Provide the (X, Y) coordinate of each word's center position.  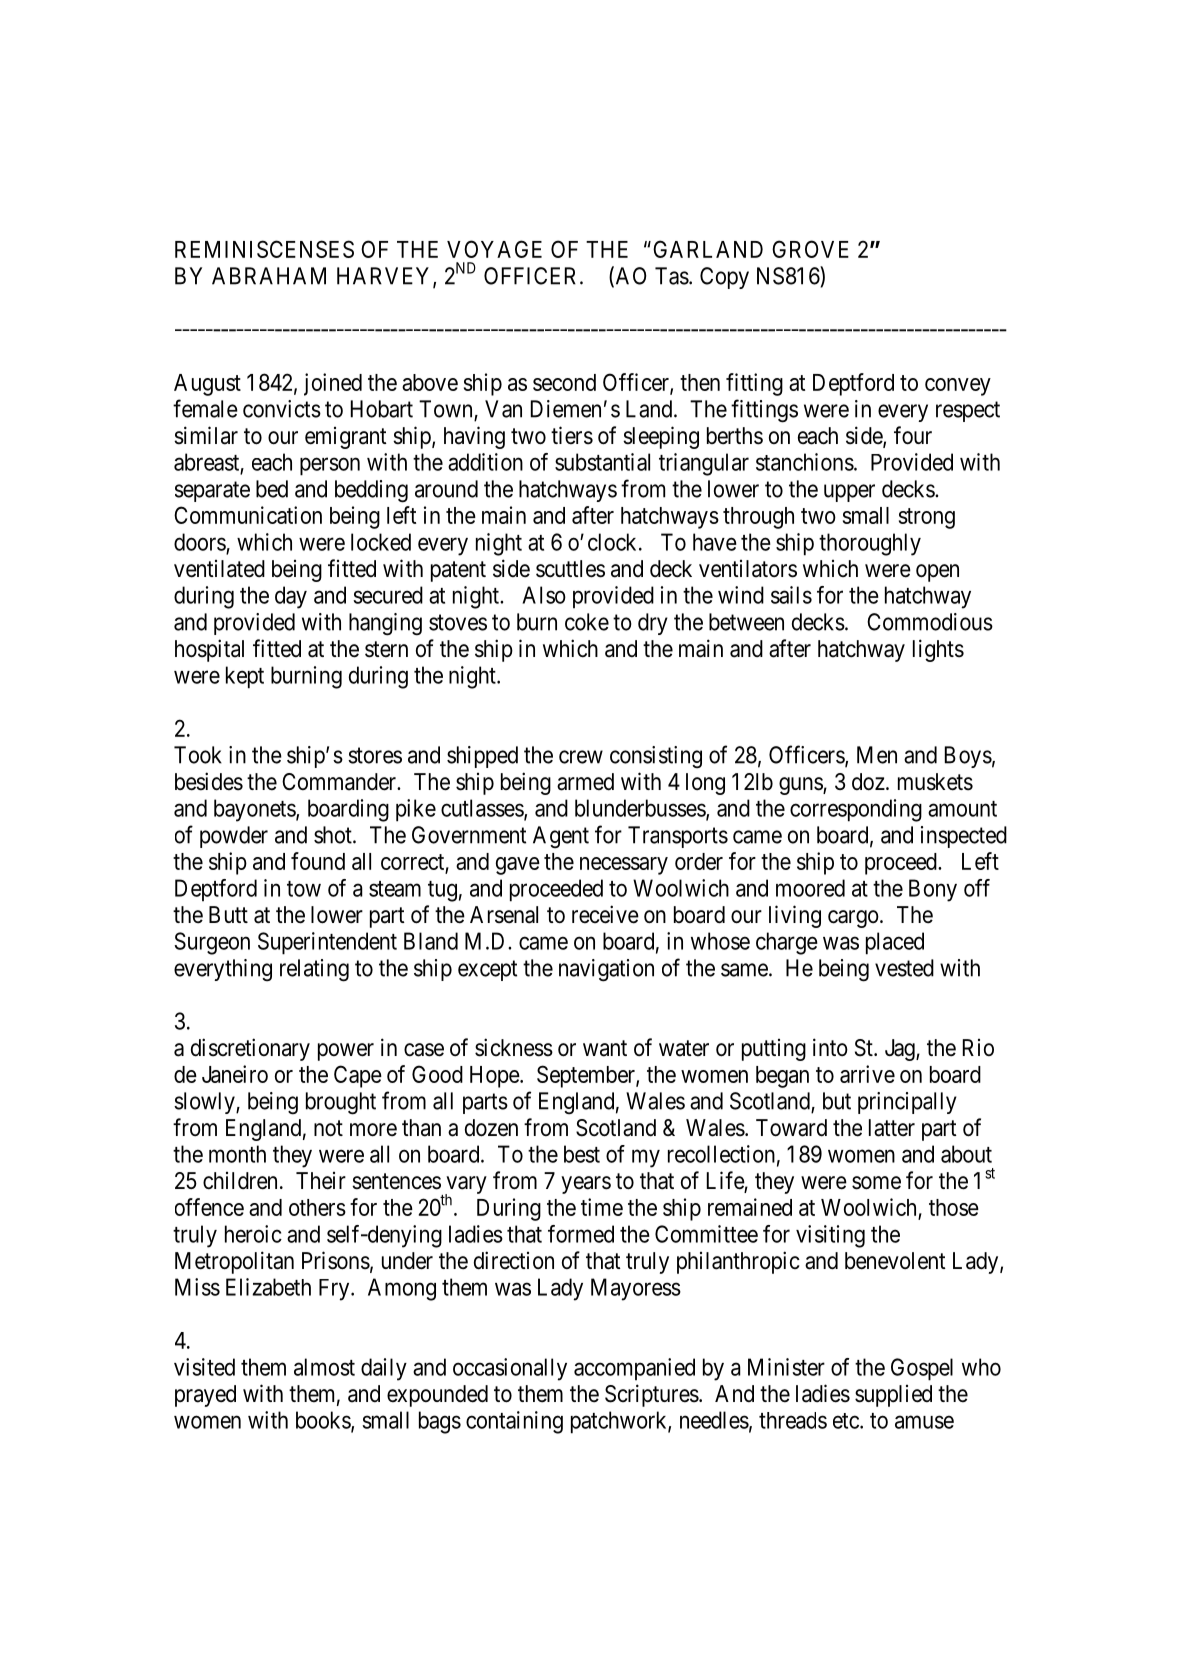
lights (938, 650)
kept (245, 677)
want (605, 1048)
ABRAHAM (269, 276)
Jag (901, 1050)
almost (324, 1367)
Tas (672, 276)
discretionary (250, 1049)
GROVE (810, 249)
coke (587, 622)
